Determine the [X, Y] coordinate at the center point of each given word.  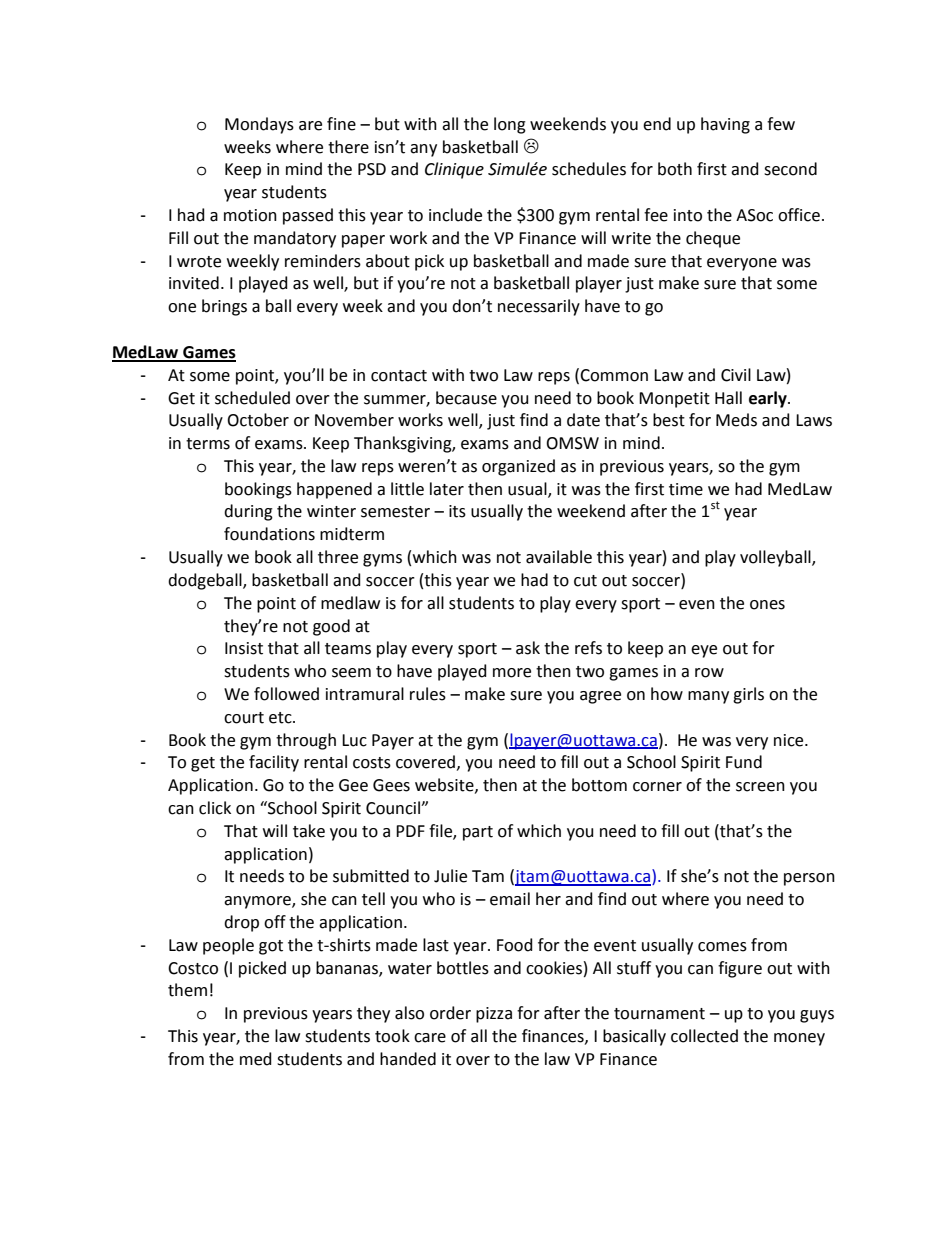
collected [704, 1036]
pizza [494, 1015]
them [187, 990]
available [559, 557]
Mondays [259, 125]
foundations [269, 534]
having [725, 125]
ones [767, 605]
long [510, 125]
